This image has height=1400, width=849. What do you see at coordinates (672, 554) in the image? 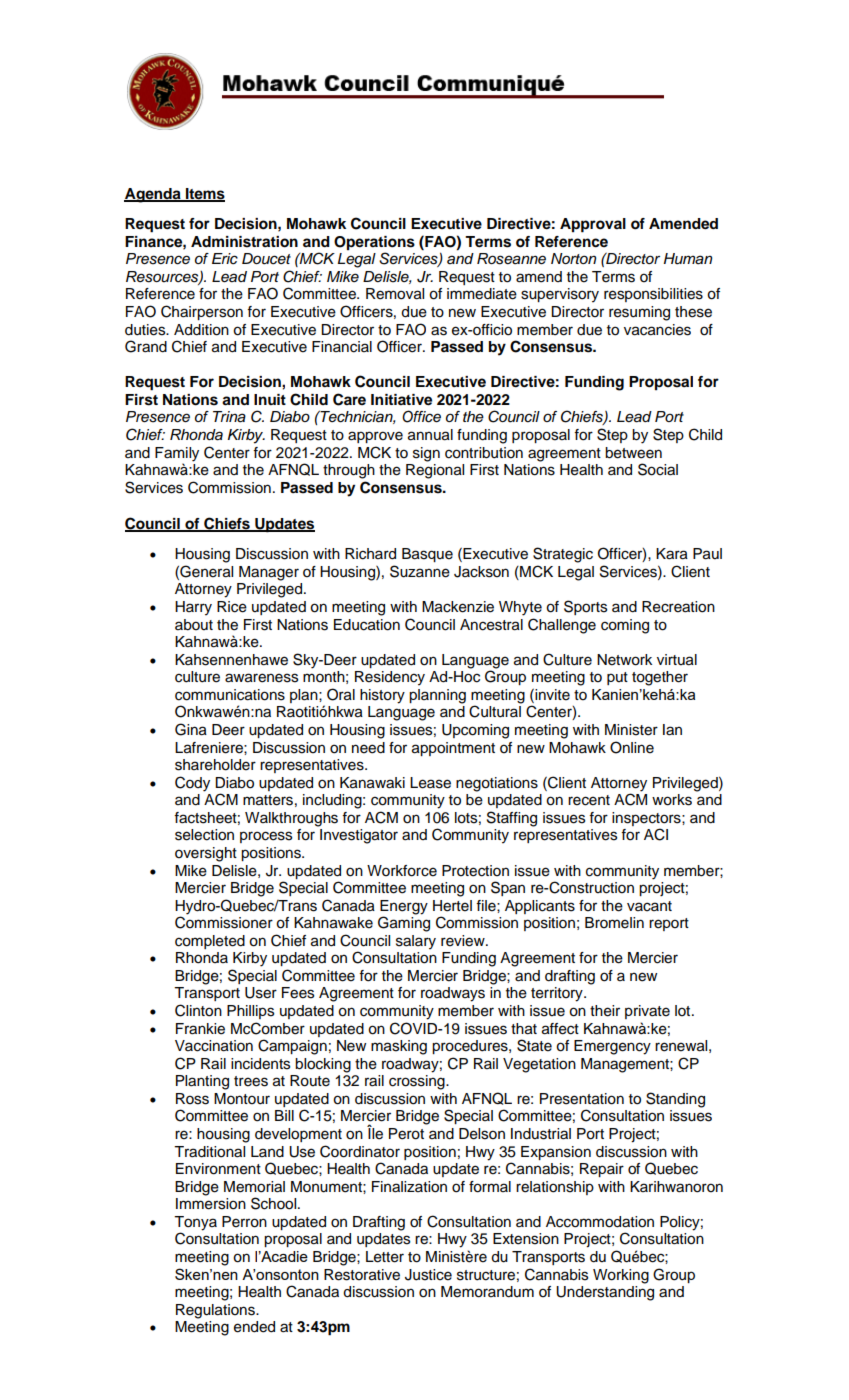
I see `Kara` at bounding box center [672, 554].
